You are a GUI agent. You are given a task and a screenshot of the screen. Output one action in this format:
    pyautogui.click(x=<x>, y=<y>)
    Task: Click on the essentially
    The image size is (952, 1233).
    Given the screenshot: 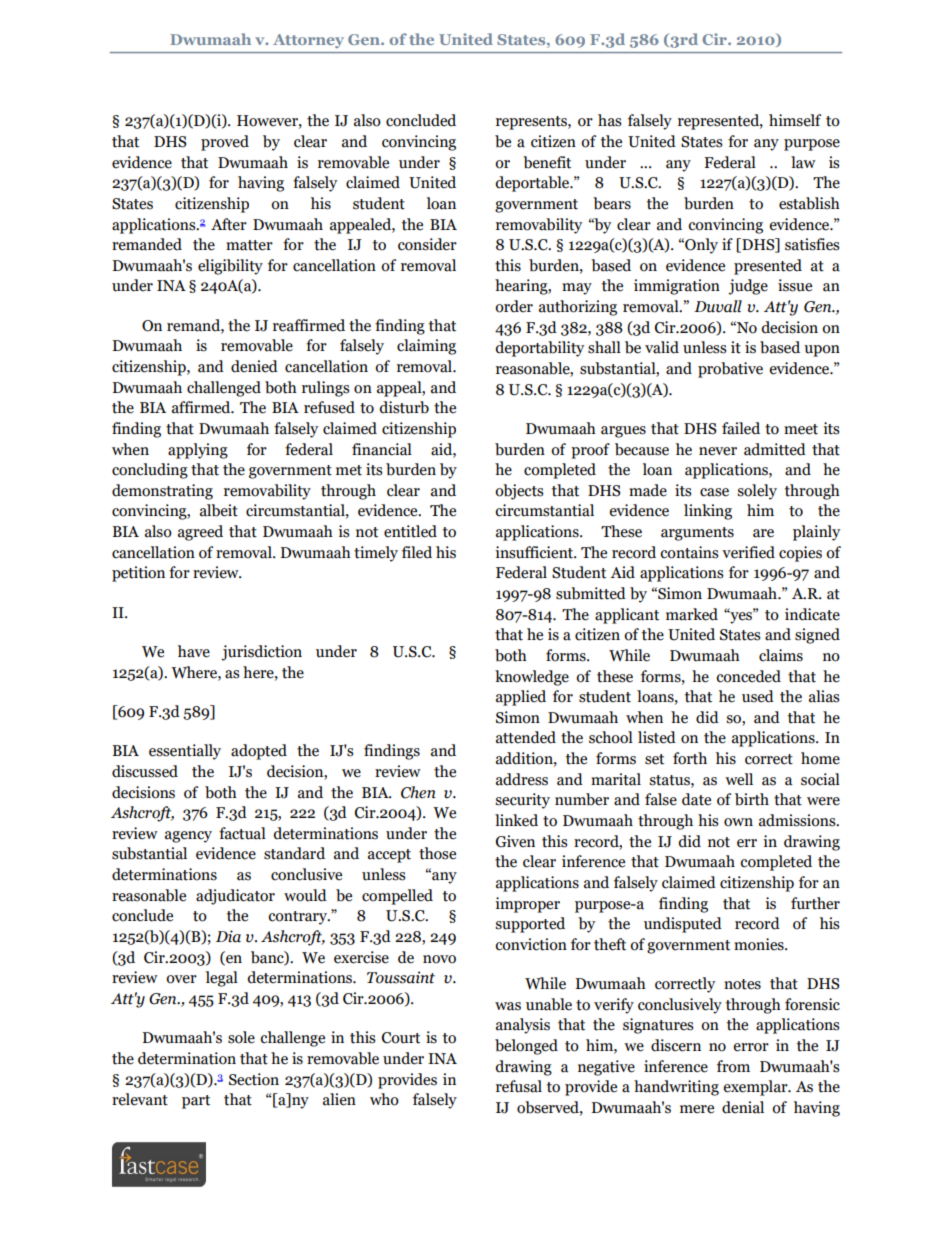 What is the action you would take?
    pyautogui.click(x=185, y=752)
